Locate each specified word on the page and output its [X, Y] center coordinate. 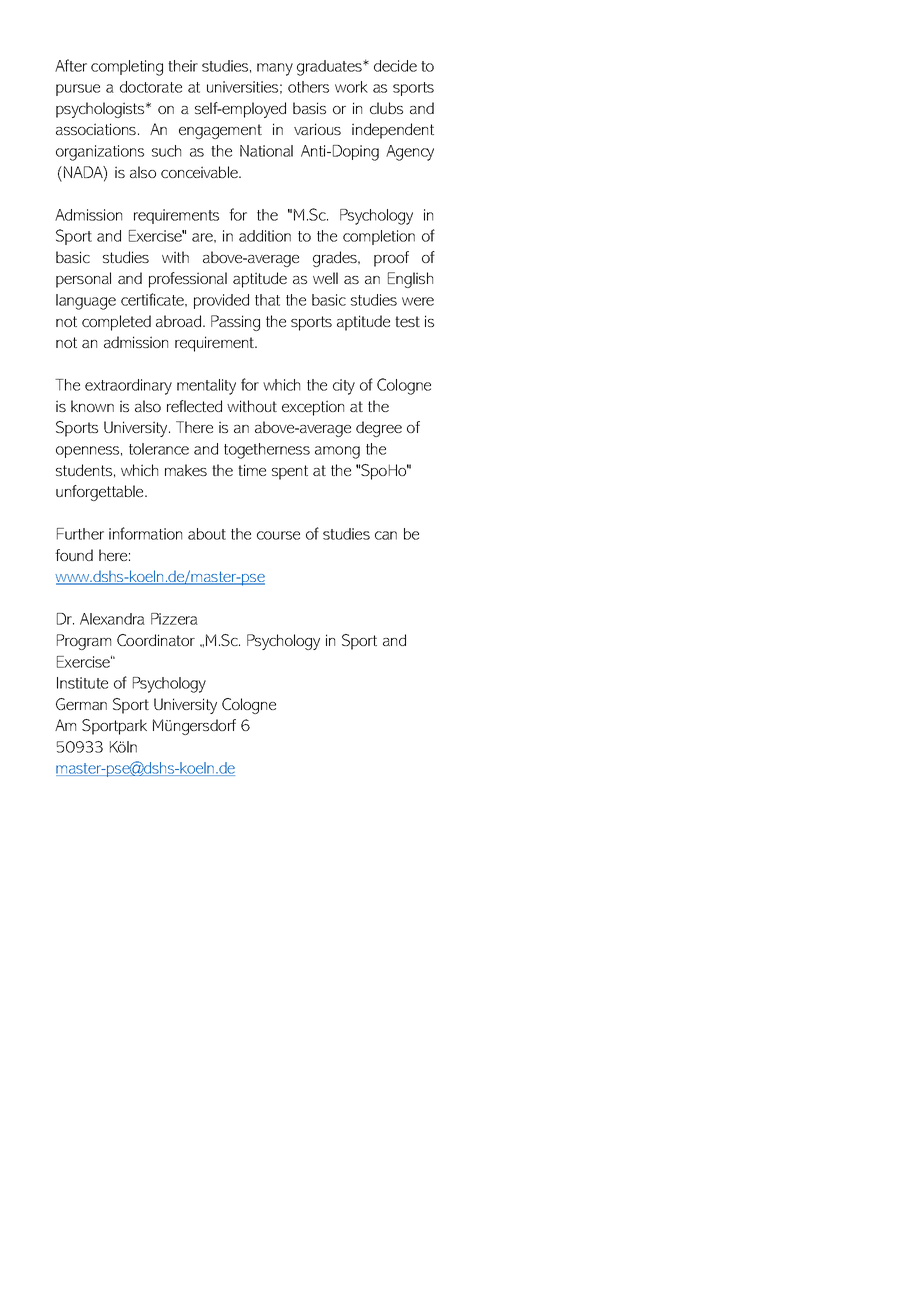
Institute [82, 683]
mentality [206, 387]
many [275, 69]
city [344, 387]
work [351, 87]
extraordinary [128, 387]
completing [127, 68]
